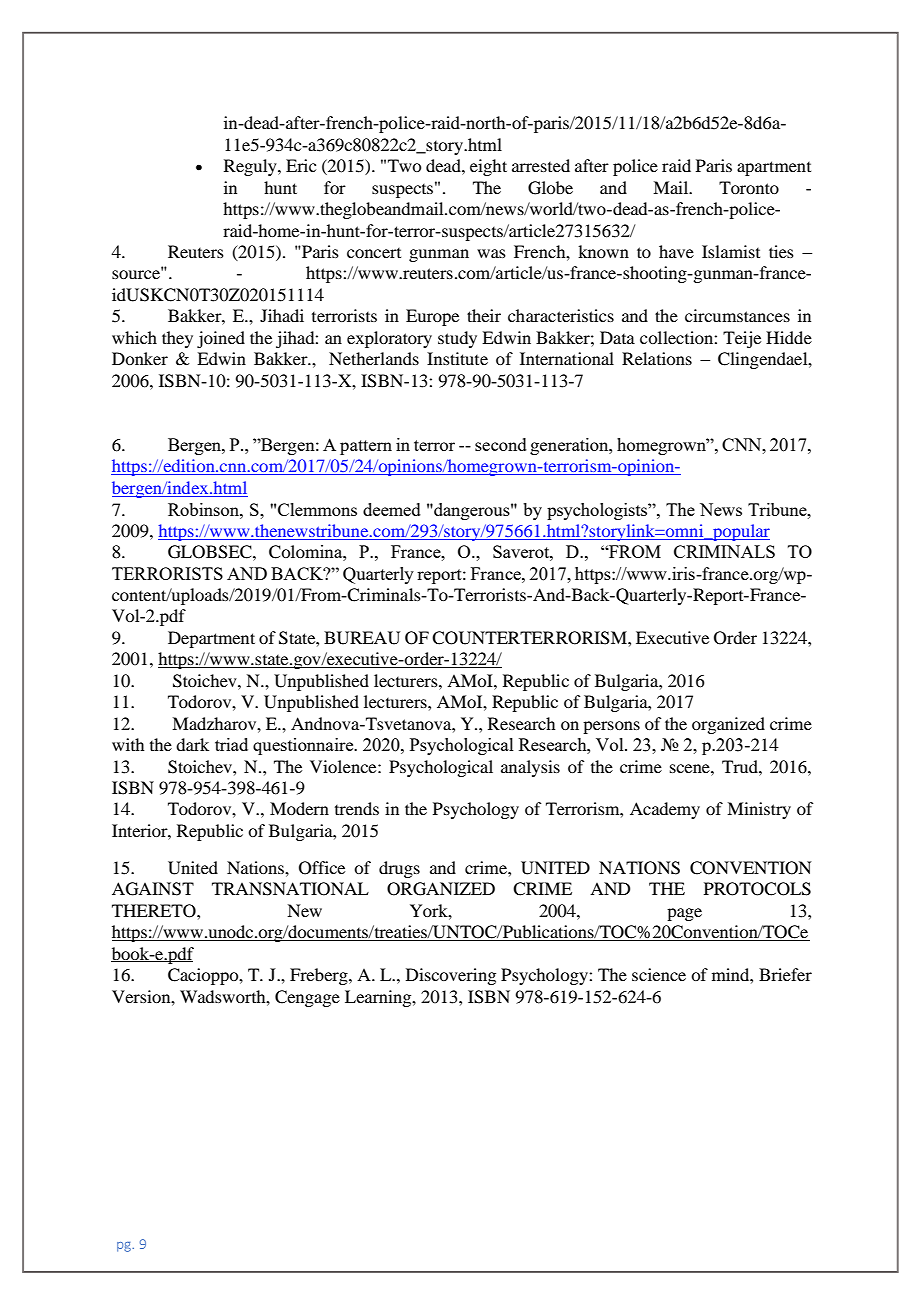 The image size is (924, 1308). I want to click on Discovering, so click(451, 976).
